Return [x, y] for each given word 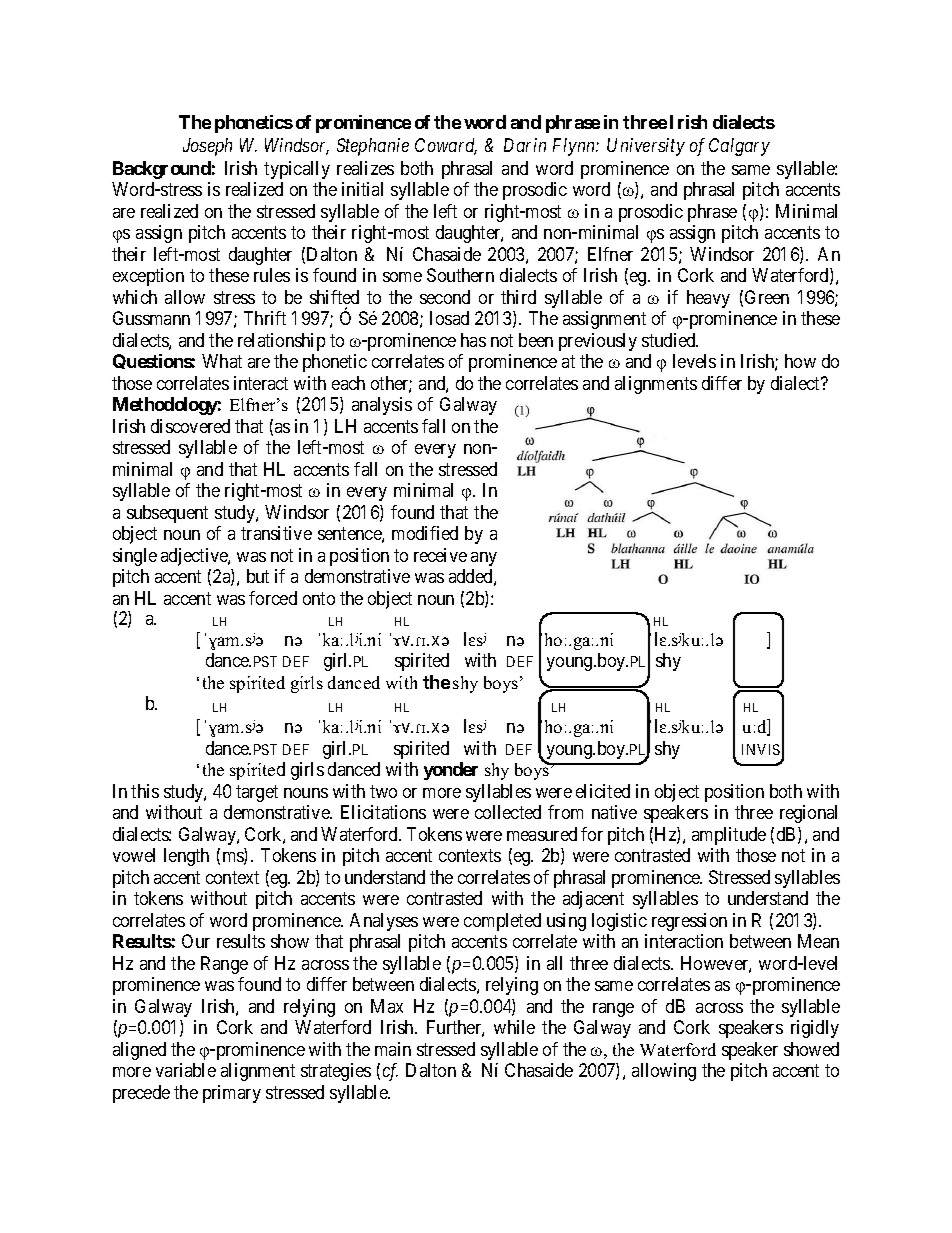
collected [508, 812]
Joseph [207, 147]
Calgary [739, 147]
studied [670, 340]
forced [273, 598]
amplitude [729, 836]
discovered [190, 426]
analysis [382, 406]
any [484, 559]
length [186, 857]
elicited [603, 791]
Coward [446, 146]
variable [186, 1070]
